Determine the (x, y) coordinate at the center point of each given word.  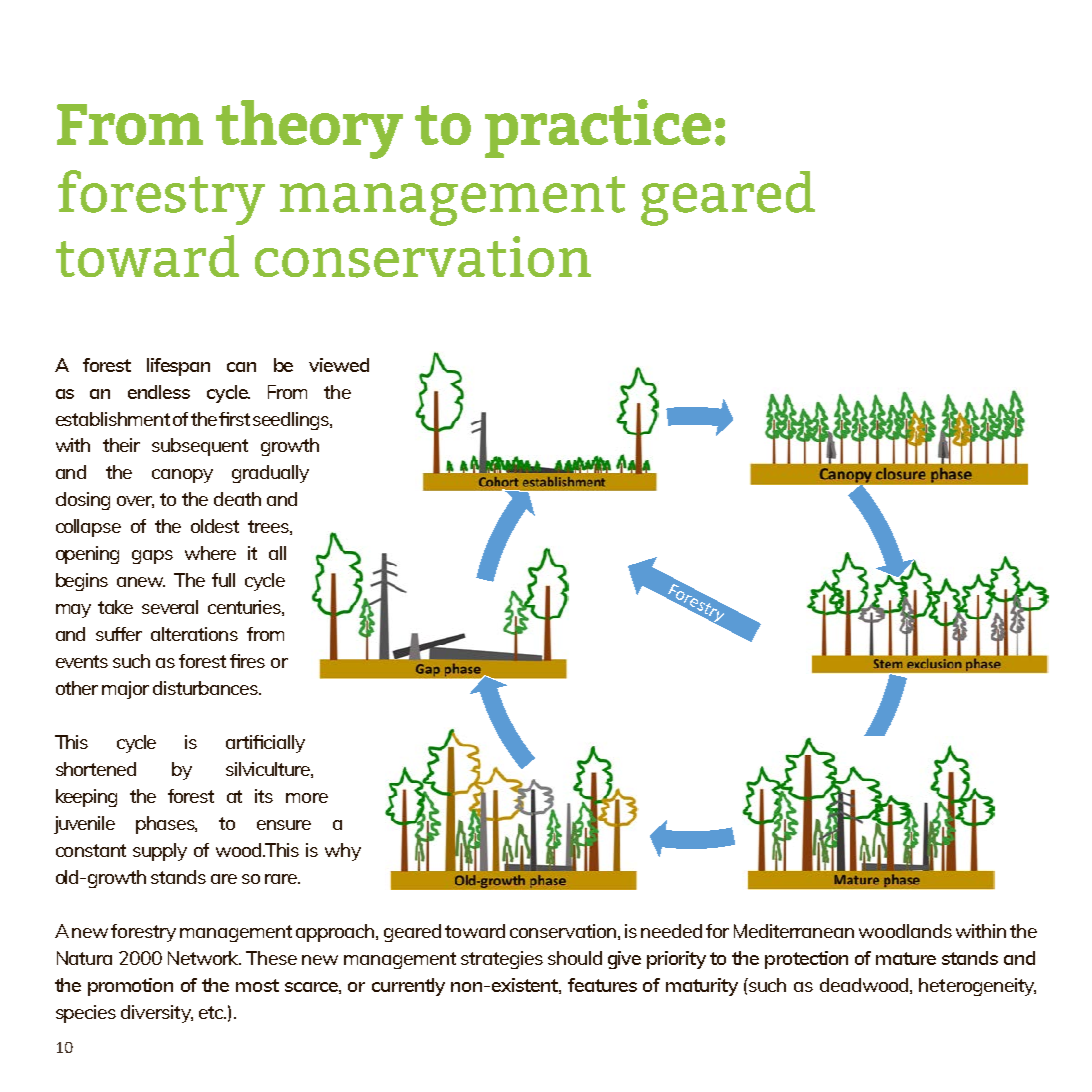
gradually (270, 474)
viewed (339, 365)
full (223, 580)
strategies (502, 960)
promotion (130, 987)
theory (309, 129)
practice (598, 128)
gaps (152, 557)
